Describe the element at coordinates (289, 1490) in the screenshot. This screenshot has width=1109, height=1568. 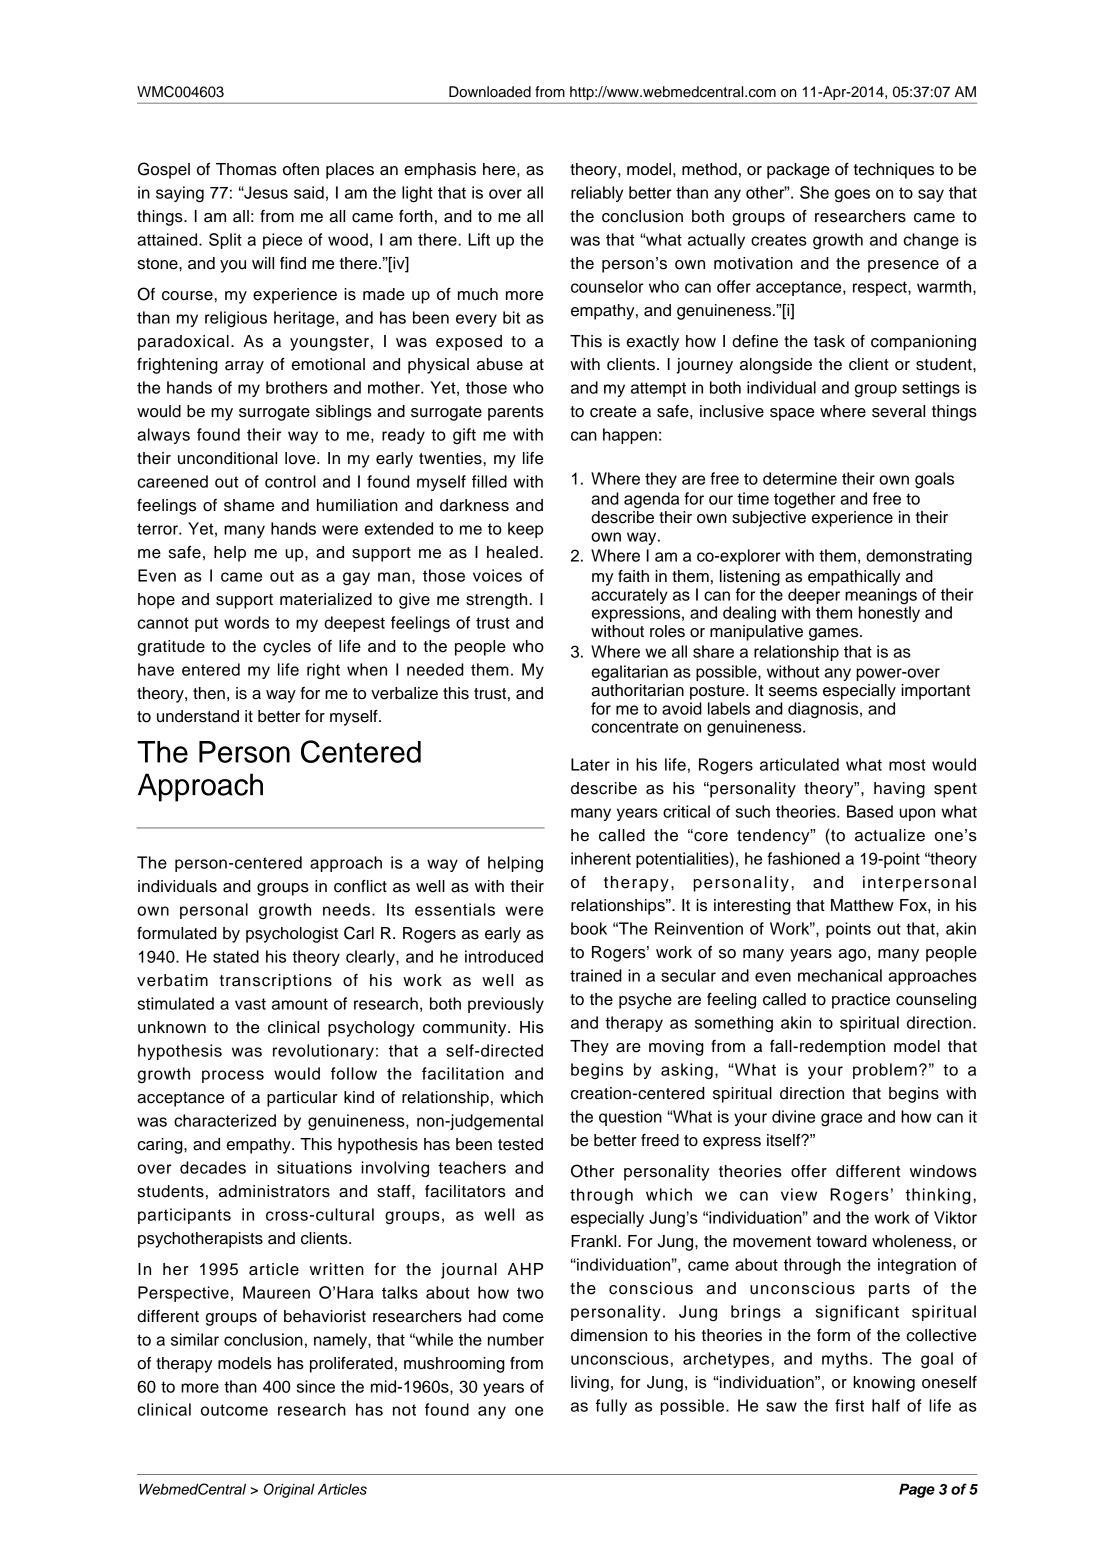
I see `Original` at that location.
